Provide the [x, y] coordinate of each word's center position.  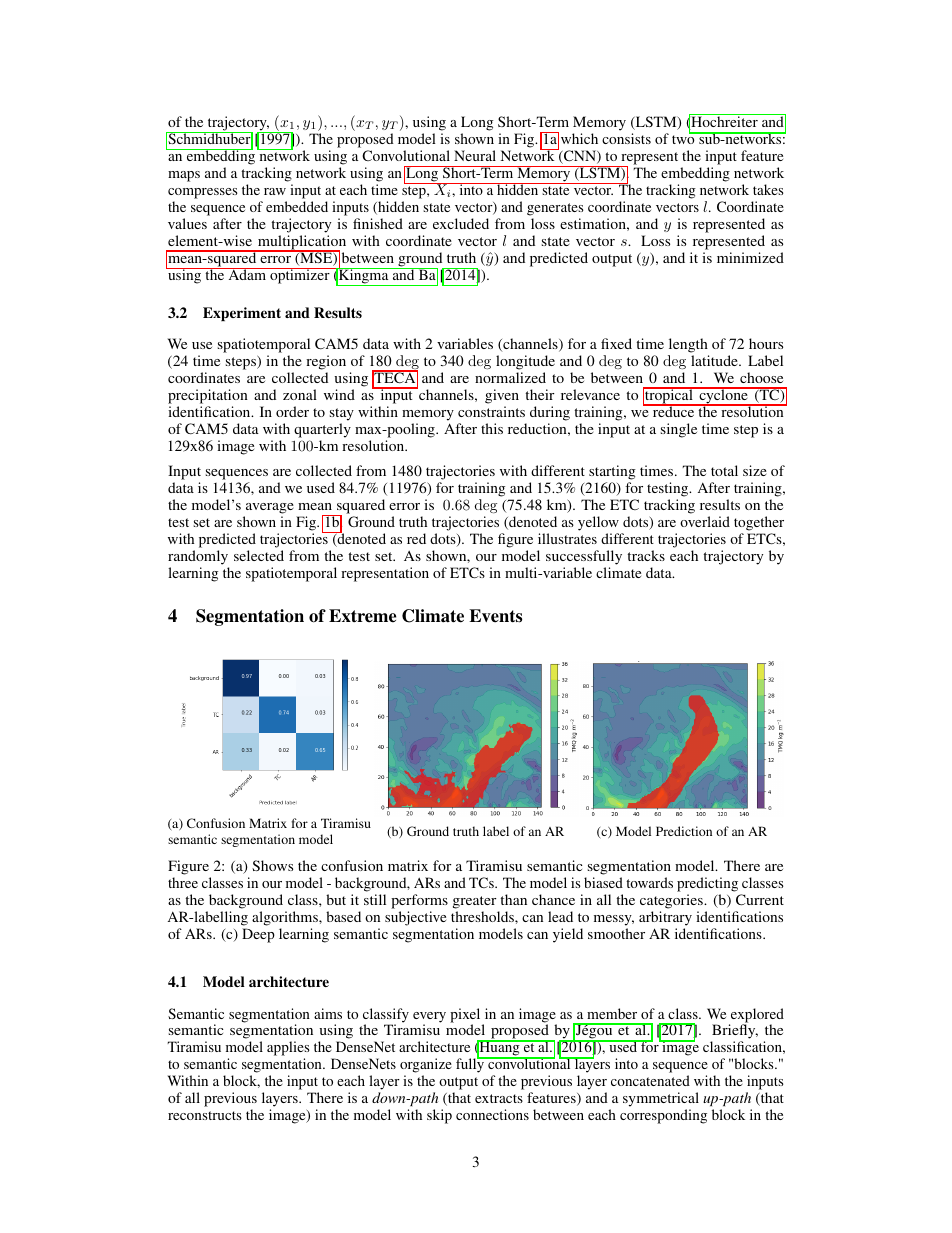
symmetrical [661, 1101]
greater [474, 902]
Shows [272, 865]
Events [495, 616]
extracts [499, 1098]
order [292, 411]
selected [259, 555]
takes [768, 189]
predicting [707, 884]
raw [275, 191]
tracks [646, 555]
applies [288, 1050]
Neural [475, 155]
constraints [491, 411]
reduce [674, 410]
